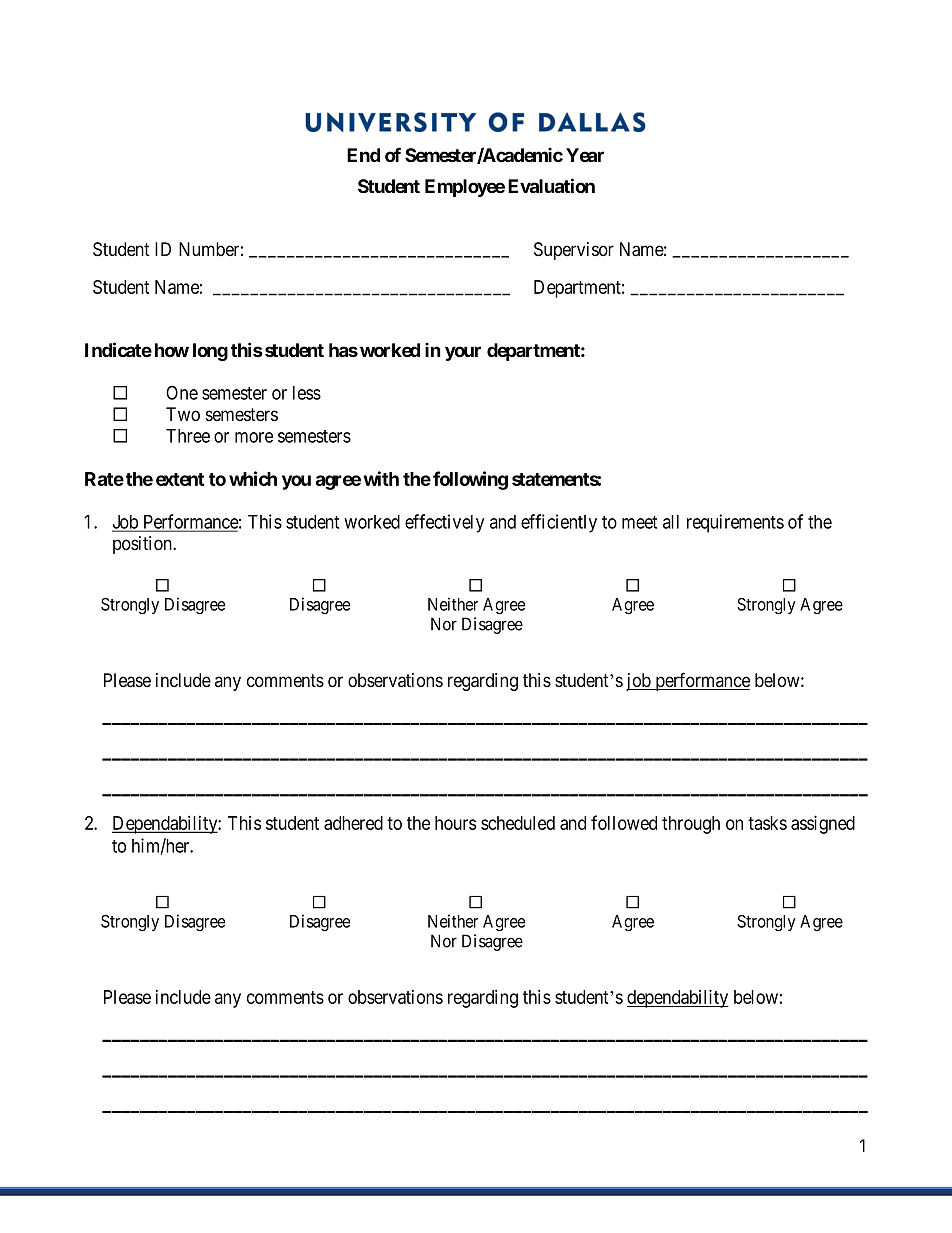 The height and width of the screenshot is (1233, 952). What do you see at coordinates (551, 185) in the screenshot?
I see `Evaluation` at bounding box center [551, 185].
